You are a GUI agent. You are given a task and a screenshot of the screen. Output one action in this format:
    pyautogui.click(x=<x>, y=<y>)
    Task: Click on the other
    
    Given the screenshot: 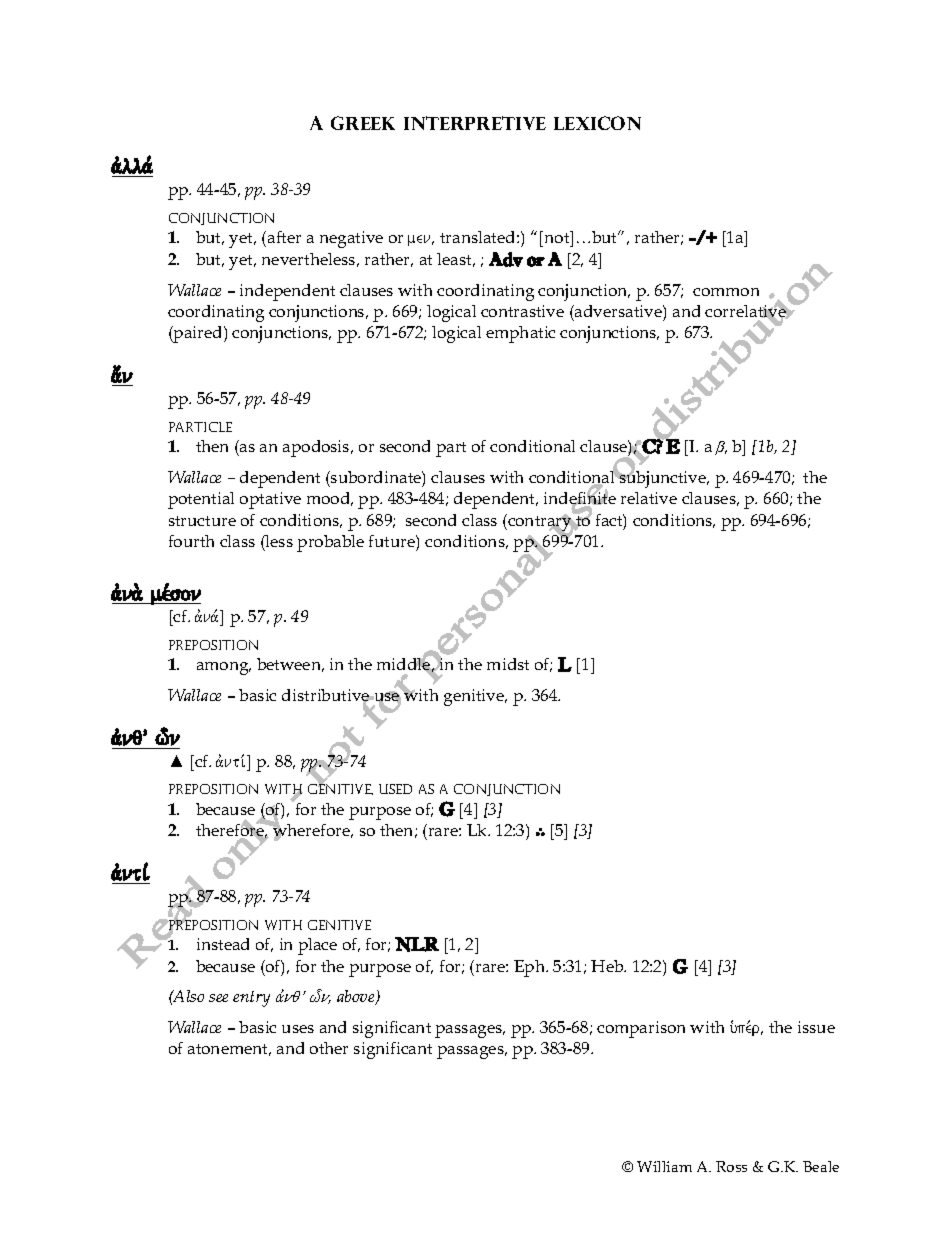 What is the action you would take?
    pyautogui.click(x=329, y=1048)
